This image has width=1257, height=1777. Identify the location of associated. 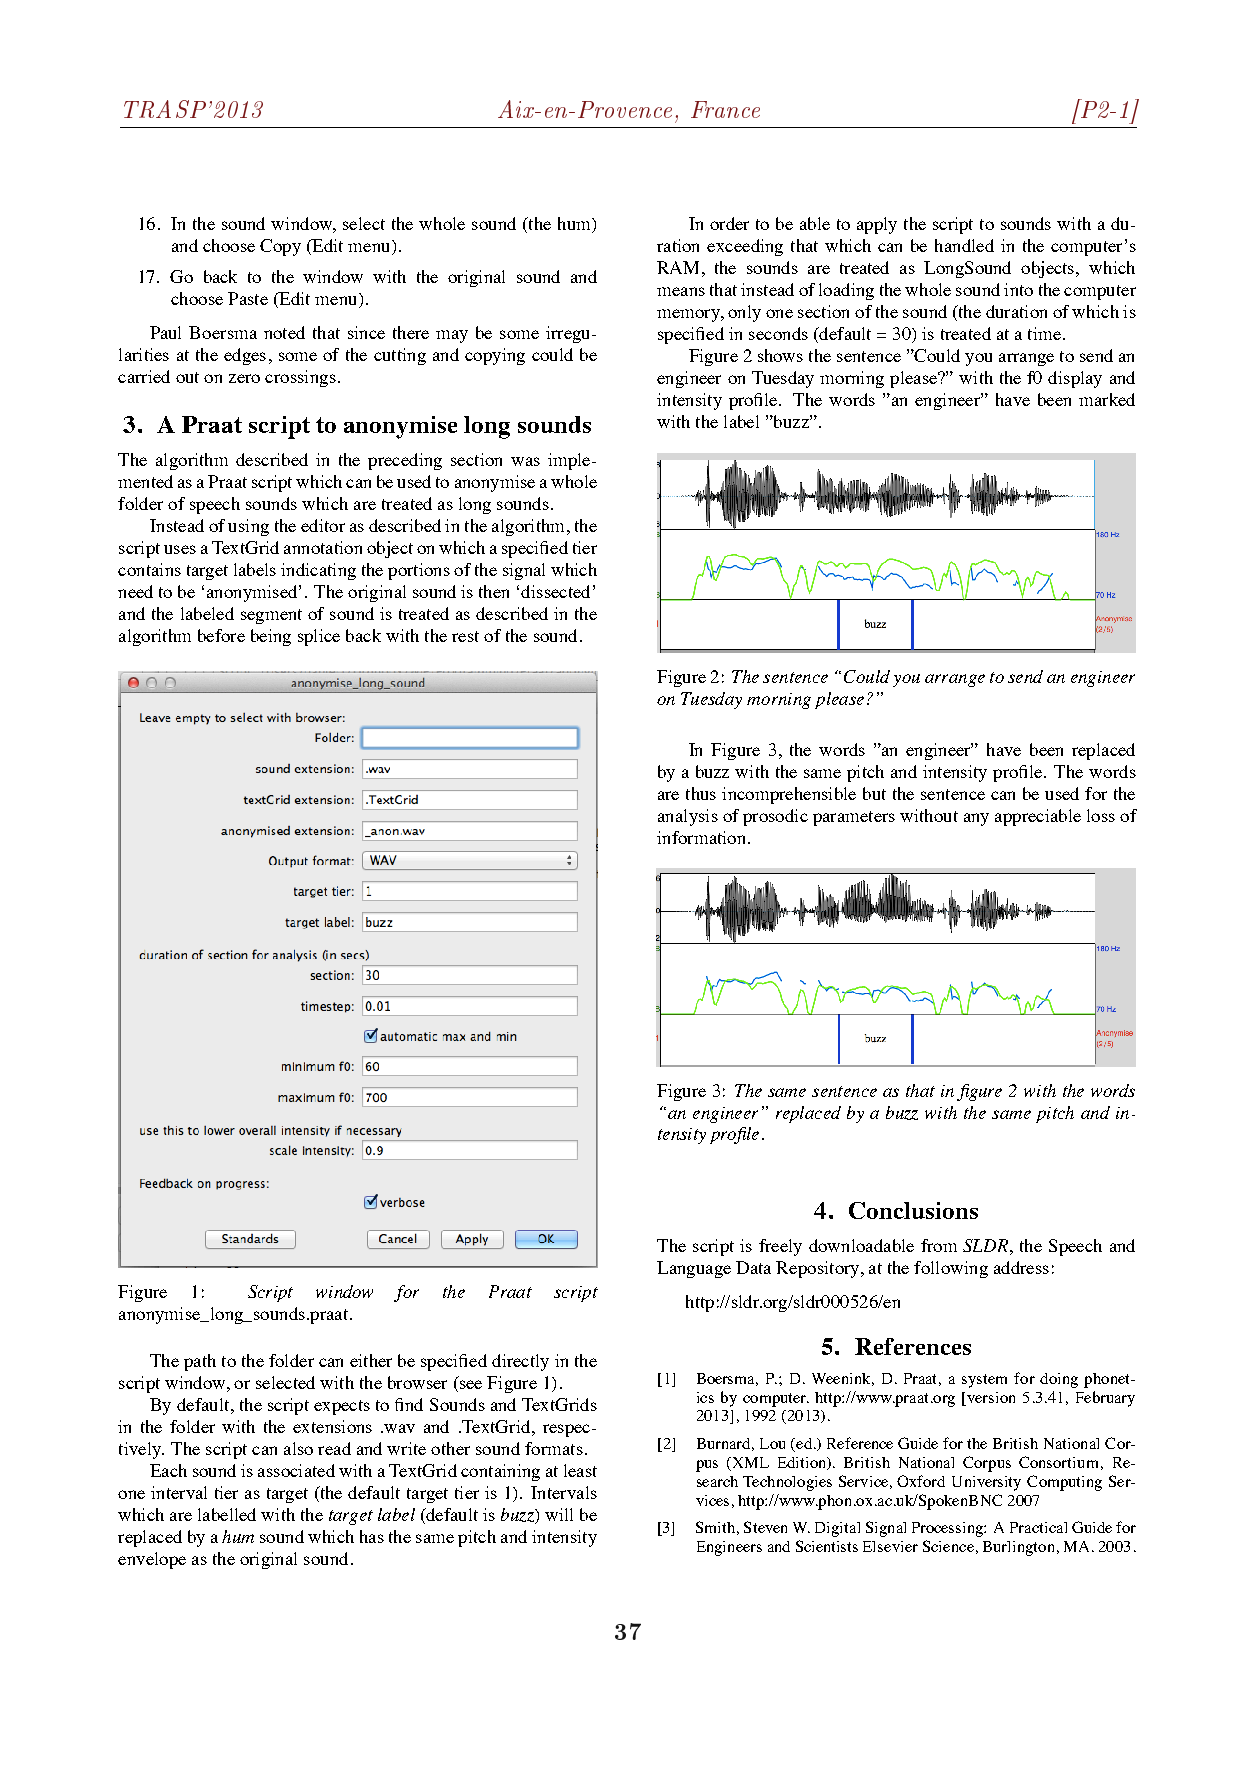
(296, 1470).
